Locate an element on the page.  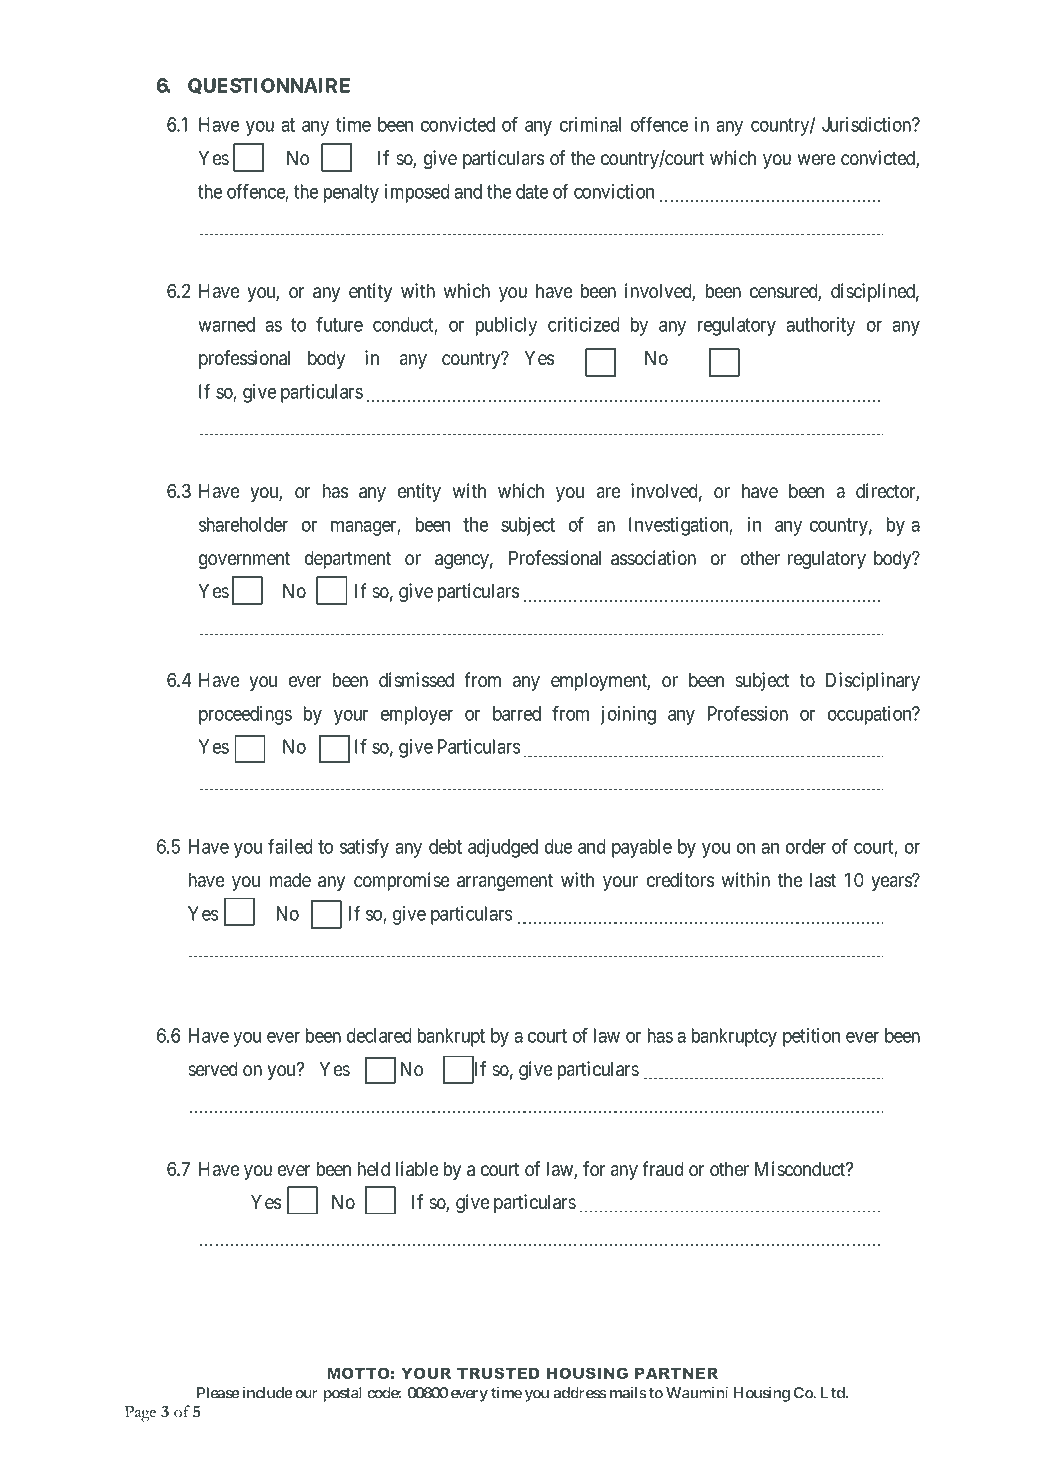
petition is located at coordinates (811, 1037).
